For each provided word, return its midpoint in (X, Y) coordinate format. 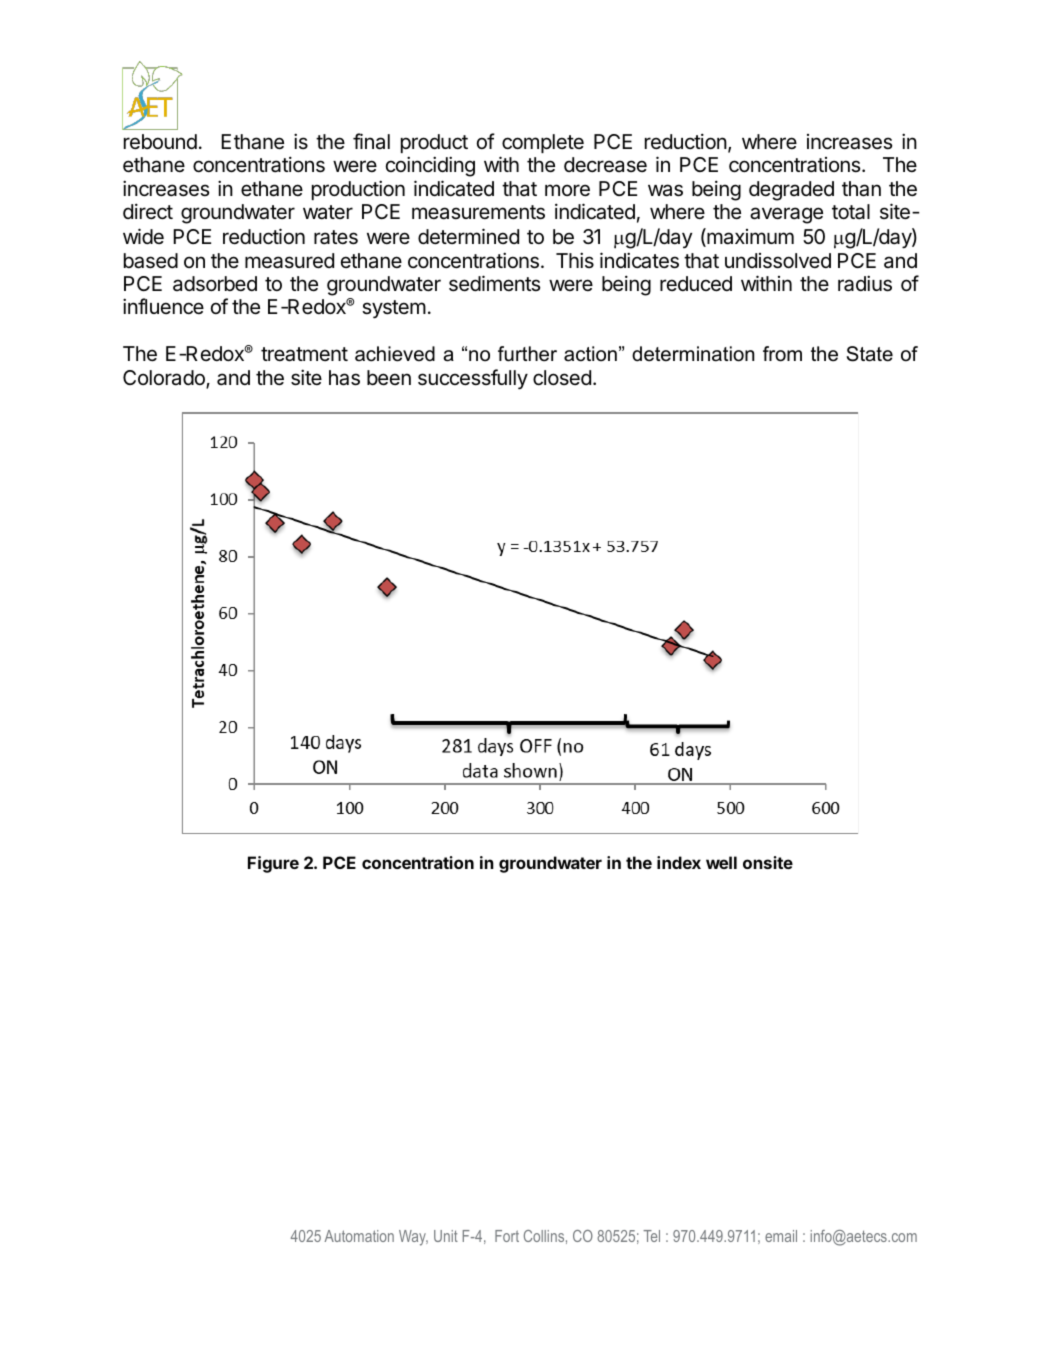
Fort (507, 1236)
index (679, 862)
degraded (791, 191)
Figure (273, 864)
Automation (359, 1236)
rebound (160, 142)
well (721, 862)
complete (543, 143)
